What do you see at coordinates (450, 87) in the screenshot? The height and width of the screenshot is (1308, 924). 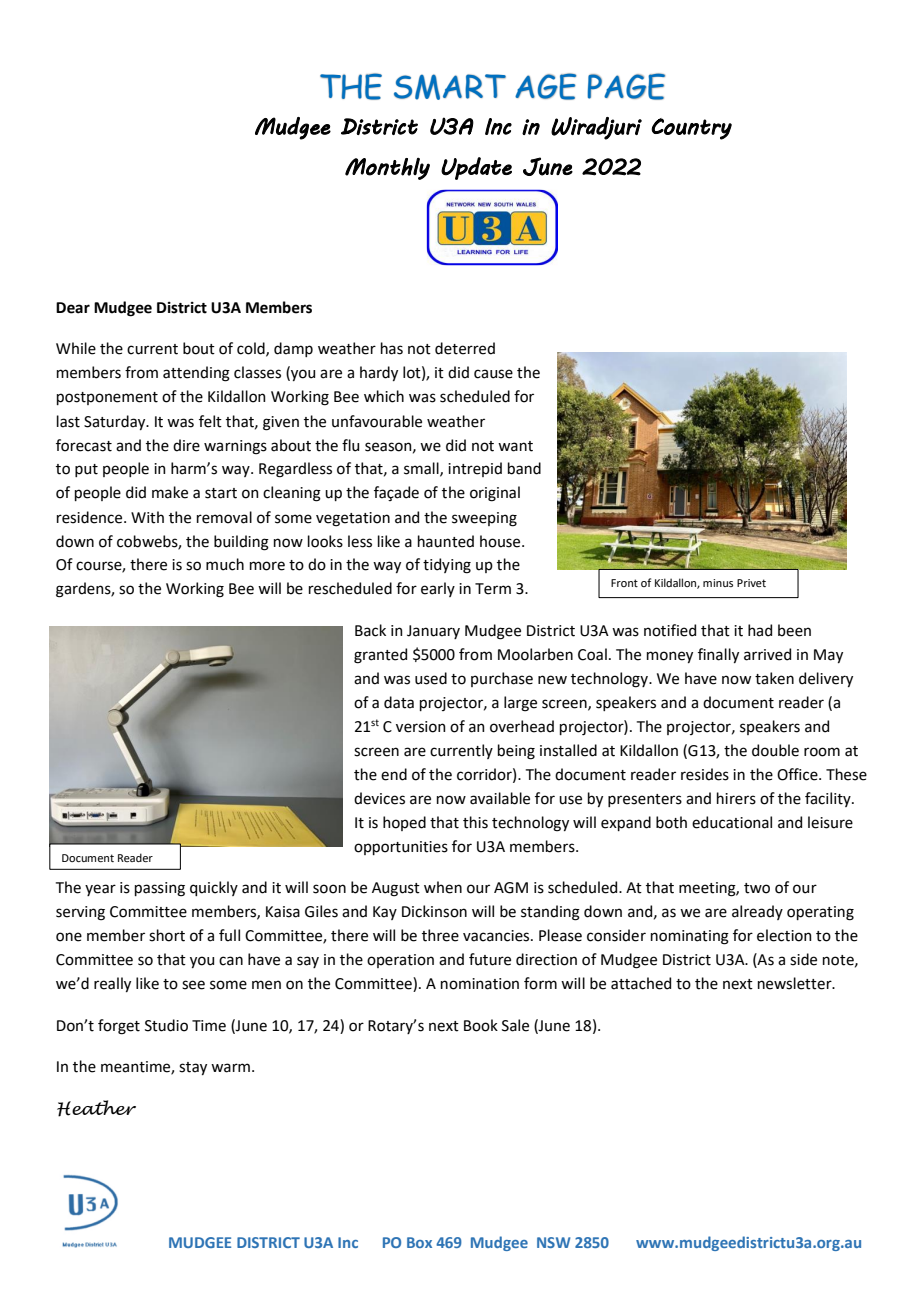 I see `SMART` at bounding box center [450, 87].
